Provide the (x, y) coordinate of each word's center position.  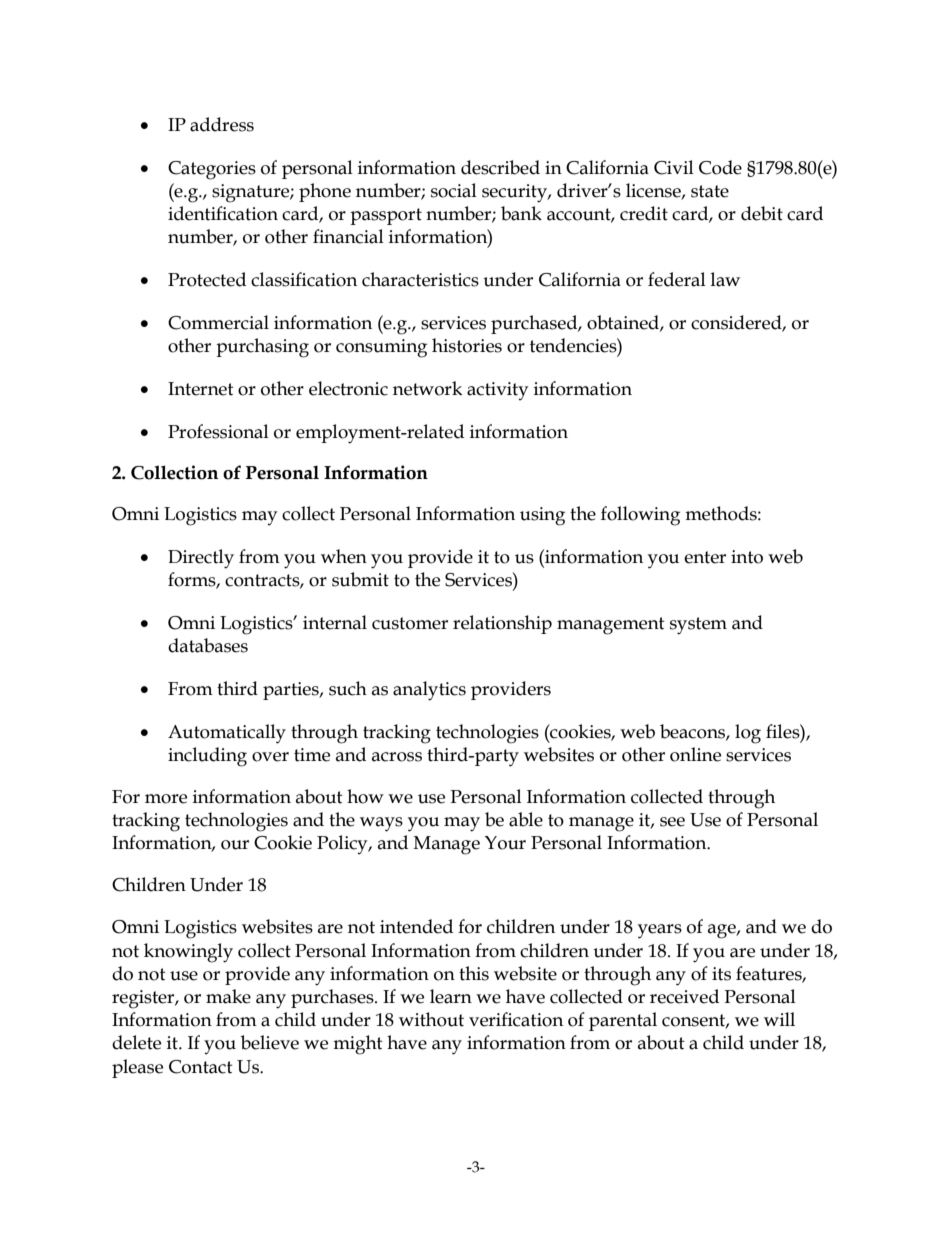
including (207, 757)
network (427, 388)
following (640, 516)
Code (720, 167)
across (397, 757)
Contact (201, 1067)
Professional (218, 431)
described (500, 167)
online (695, 754)
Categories (212, 170)
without (431, 1019)
